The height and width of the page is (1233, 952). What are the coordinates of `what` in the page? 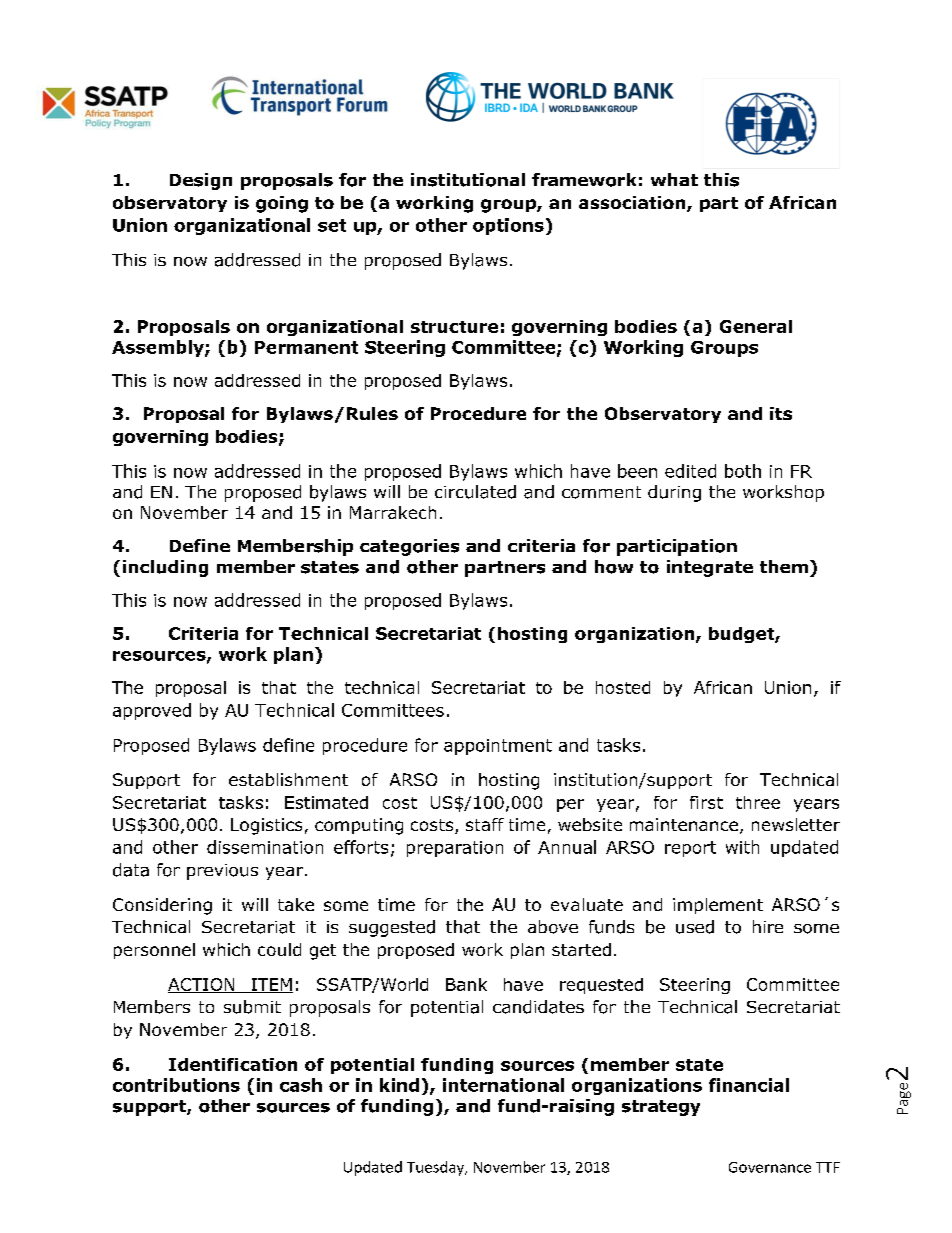 It's located at (674, 179).
